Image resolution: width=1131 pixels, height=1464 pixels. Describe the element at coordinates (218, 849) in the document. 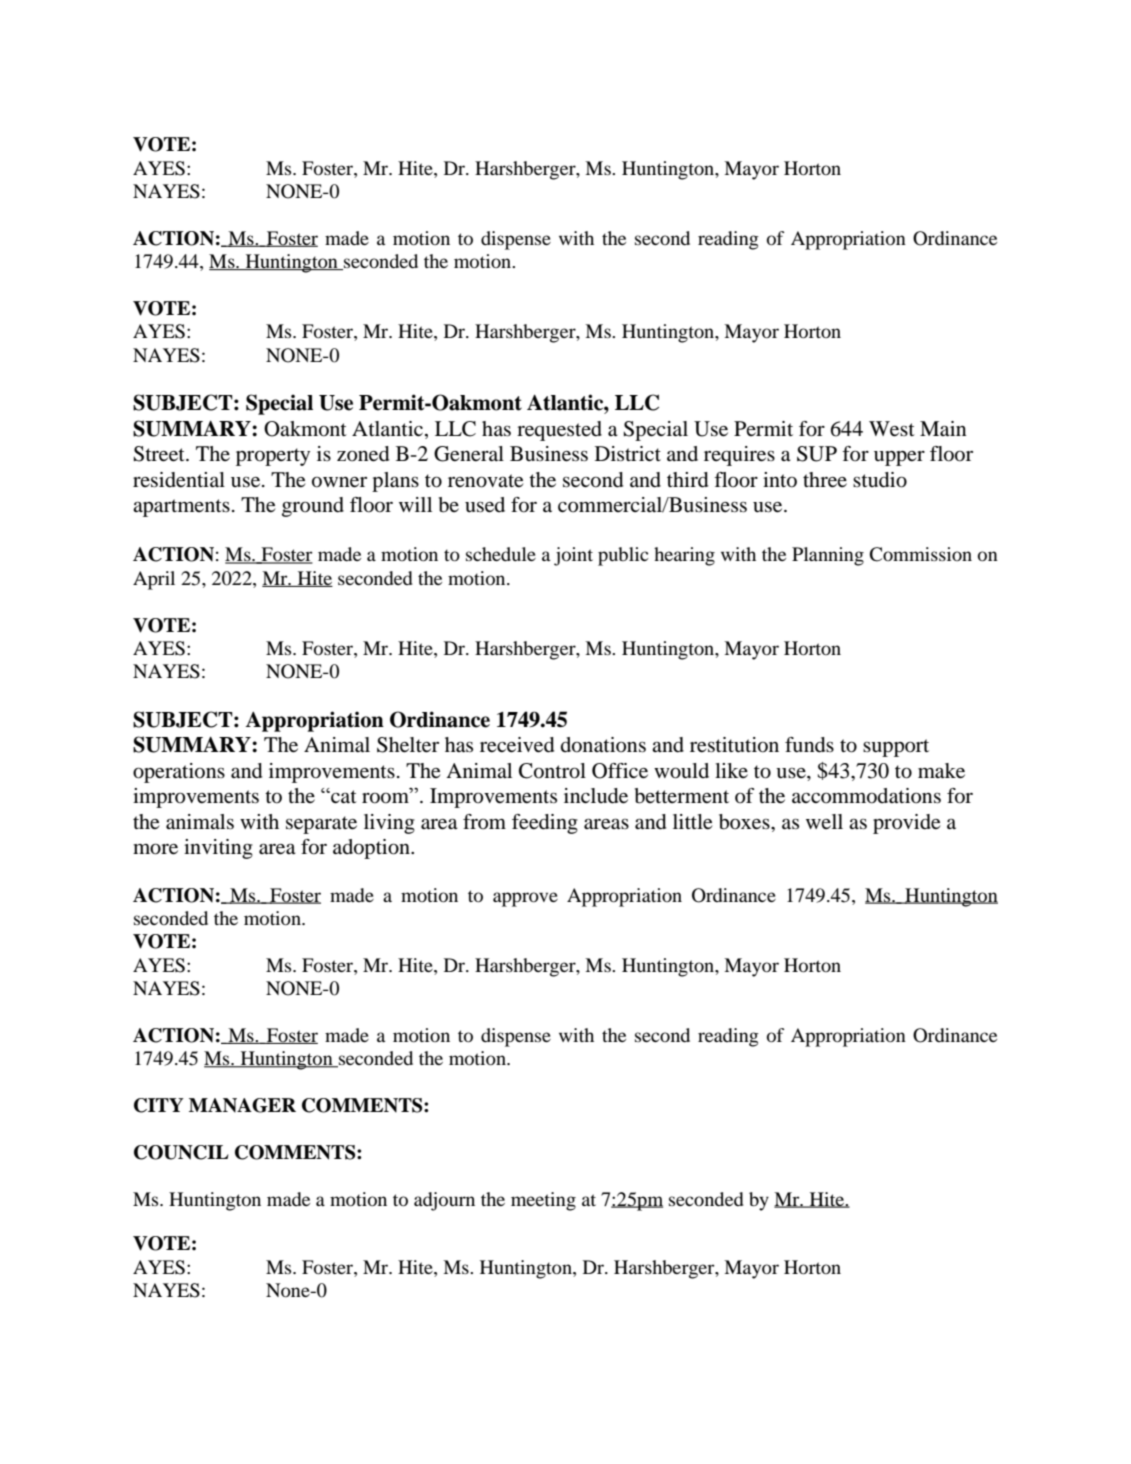

I see `inviting` at that location.
